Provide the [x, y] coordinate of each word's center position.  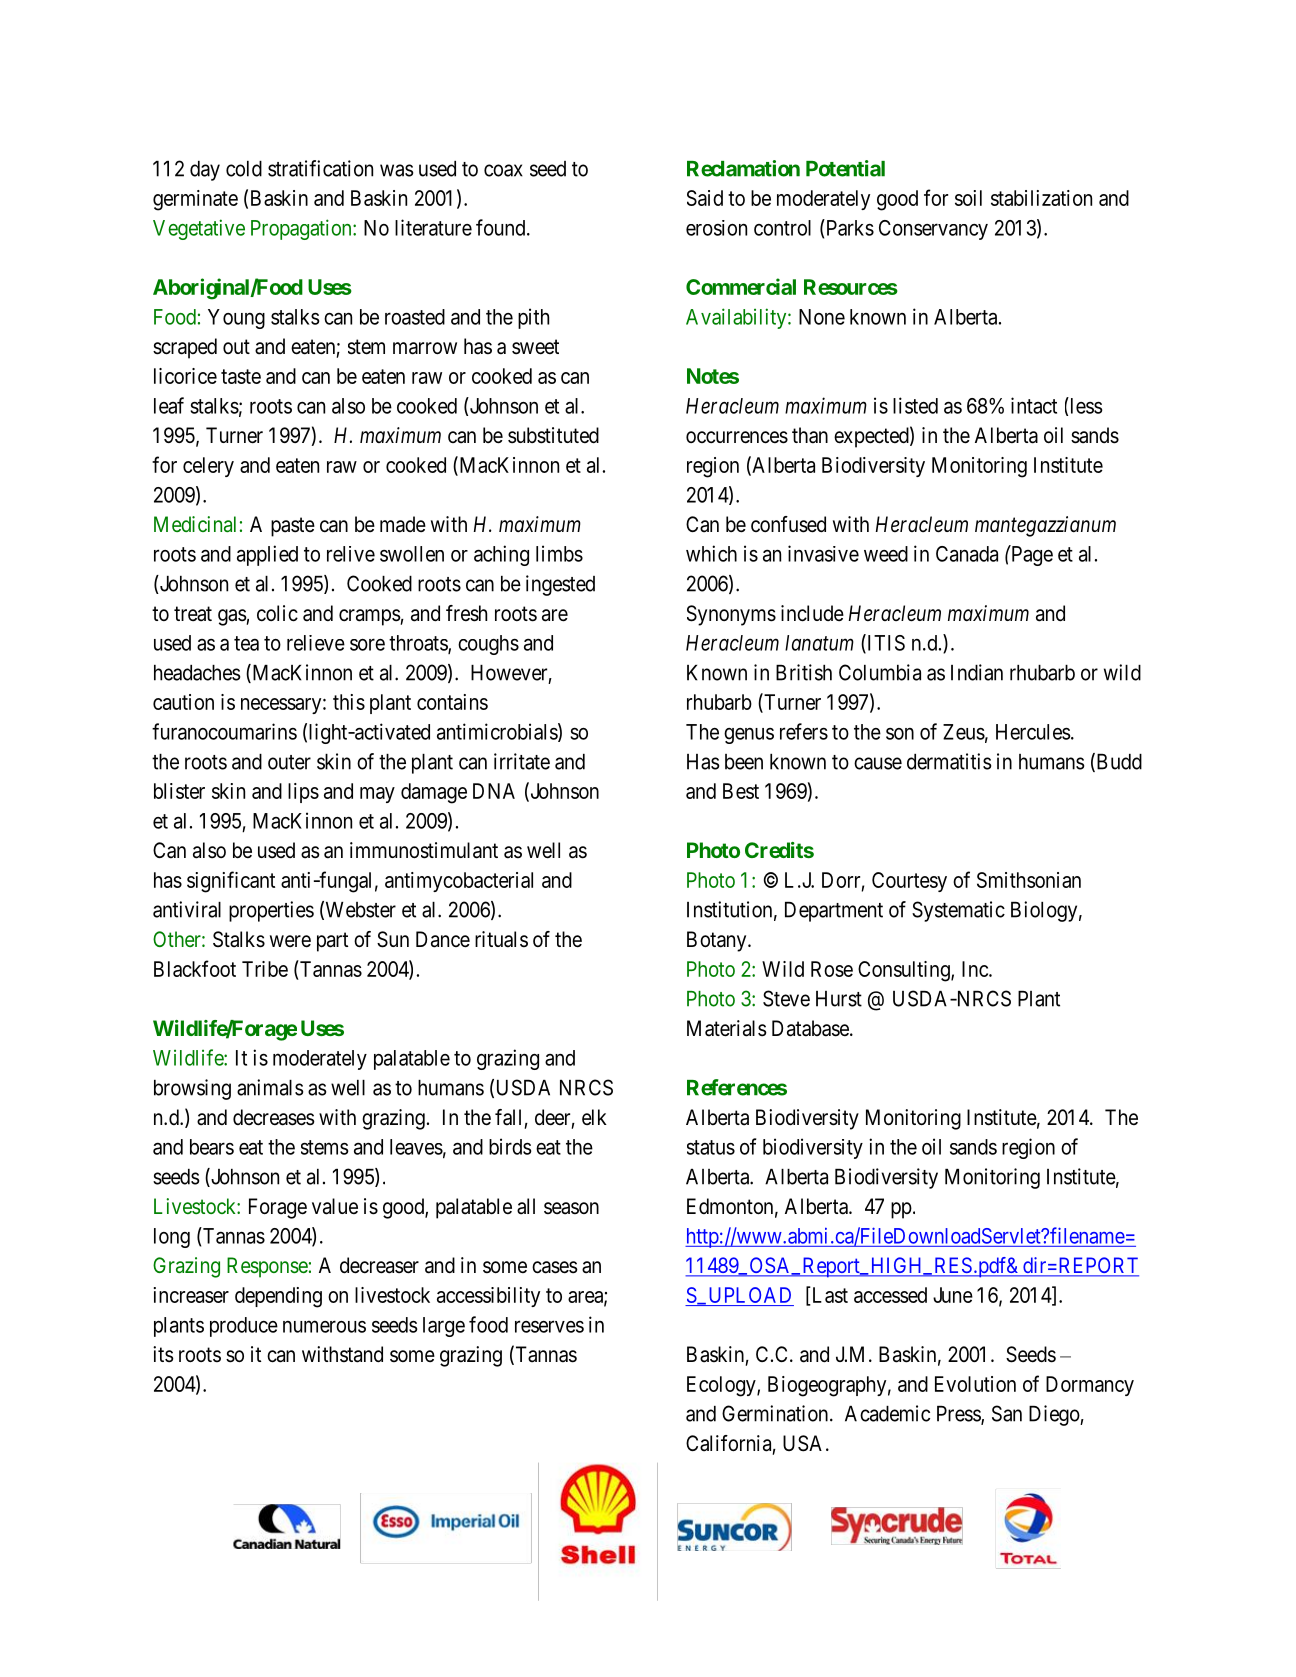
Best [741, 791]
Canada [967, 554]
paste [293, 527]
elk [594, 1117]
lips [303, 793]
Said [705, 198]
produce [244, 1327]
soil [968, 198]
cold [244, 169]
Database [811, 1028]
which [711, 553]
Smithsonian [1029, 880]
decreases [274, 1117]
